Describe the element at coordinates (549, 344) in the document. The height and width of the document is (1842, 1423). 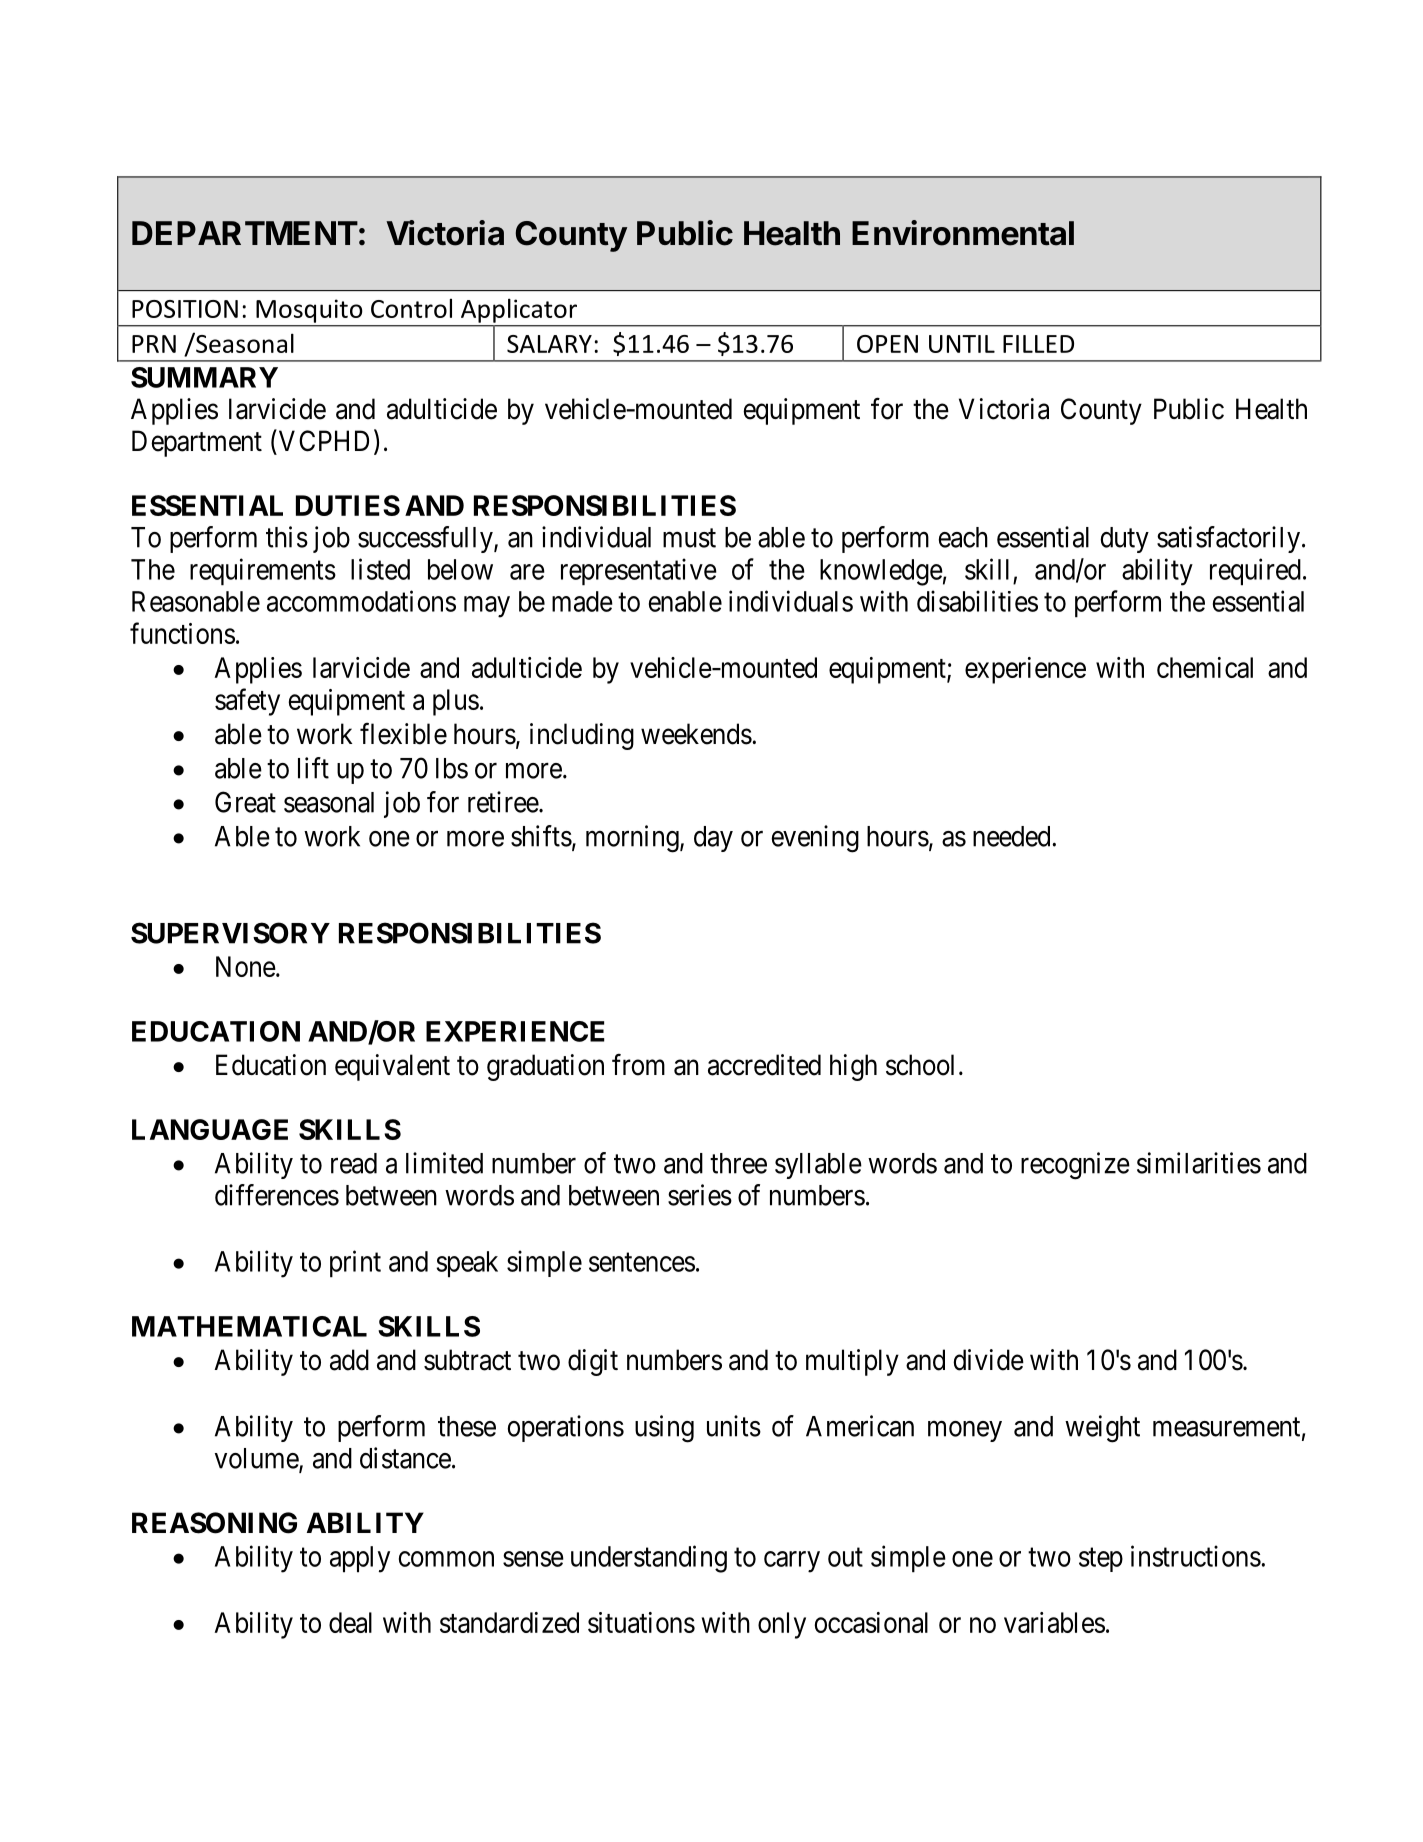
I see `SALARY` at that location.
